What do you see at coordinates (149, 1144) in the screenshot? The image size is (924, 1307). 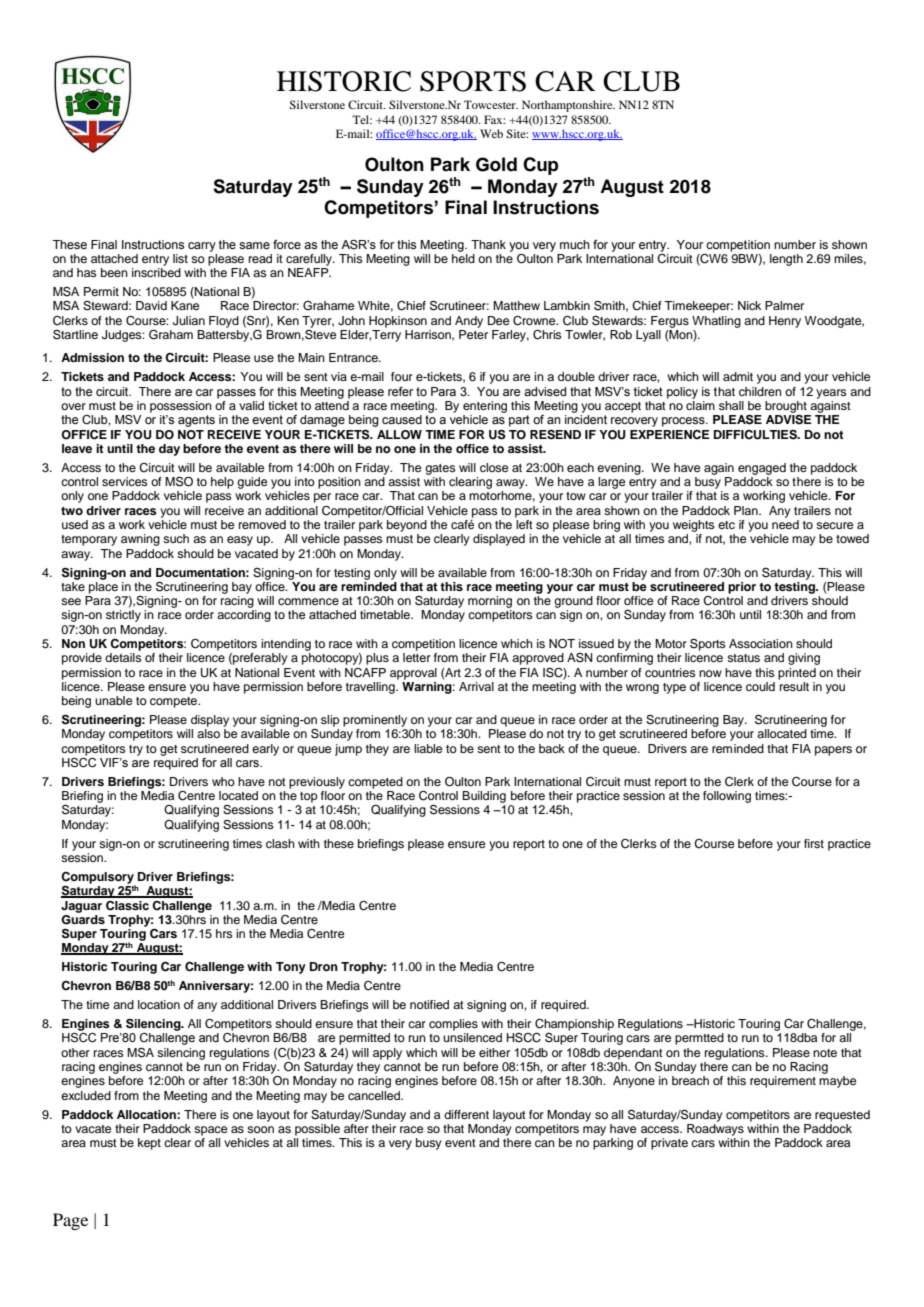 I see `kept` at bounding box center [149, 1144].
